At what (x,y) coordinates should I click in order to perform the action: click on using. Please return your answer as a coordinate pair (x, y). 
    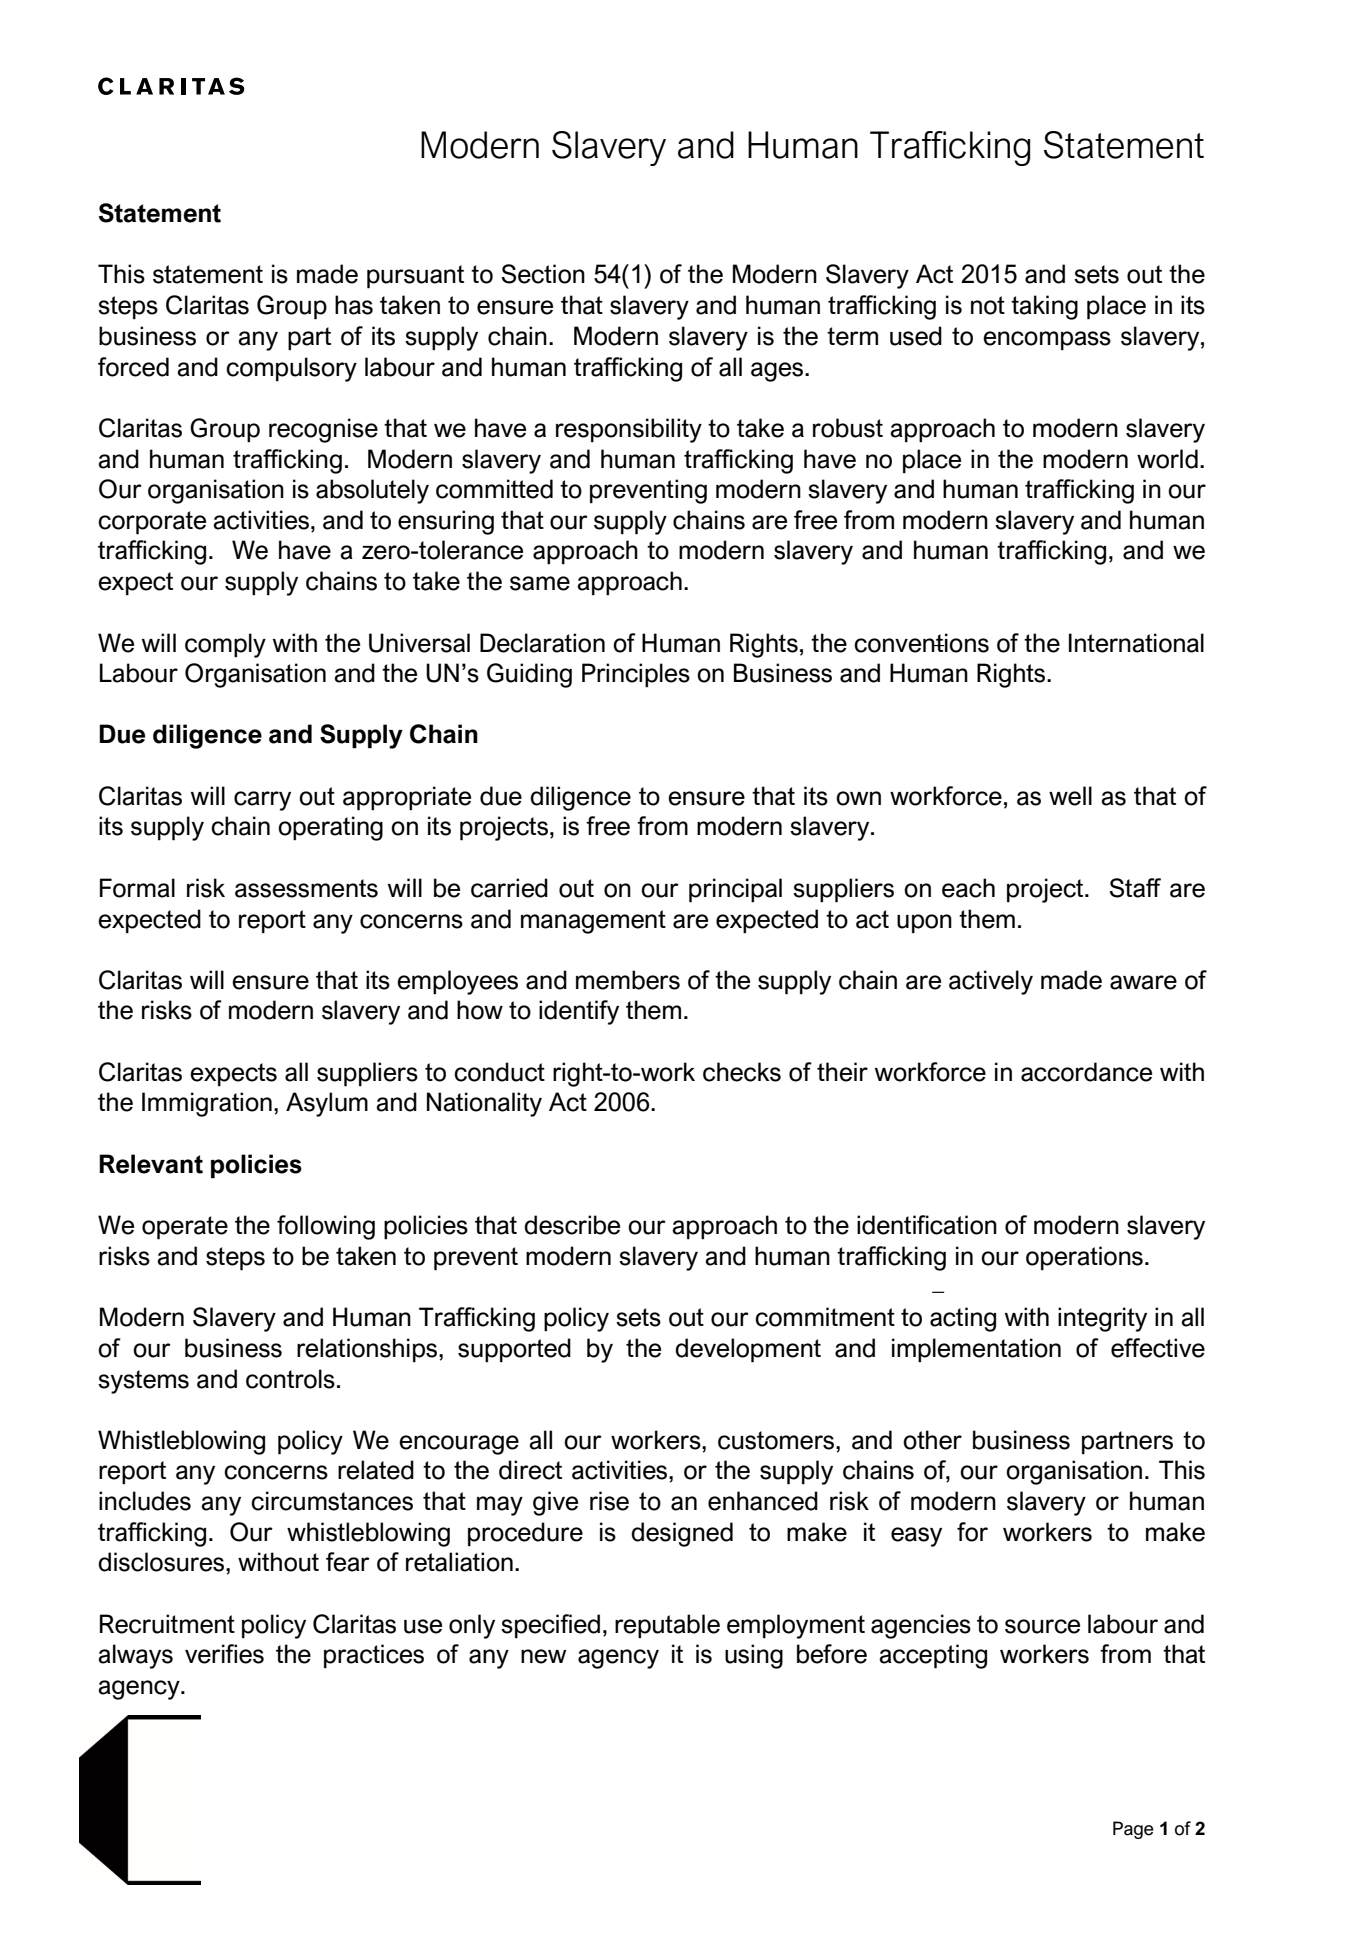
    Looking at the image, I should click on (754, 1656).
